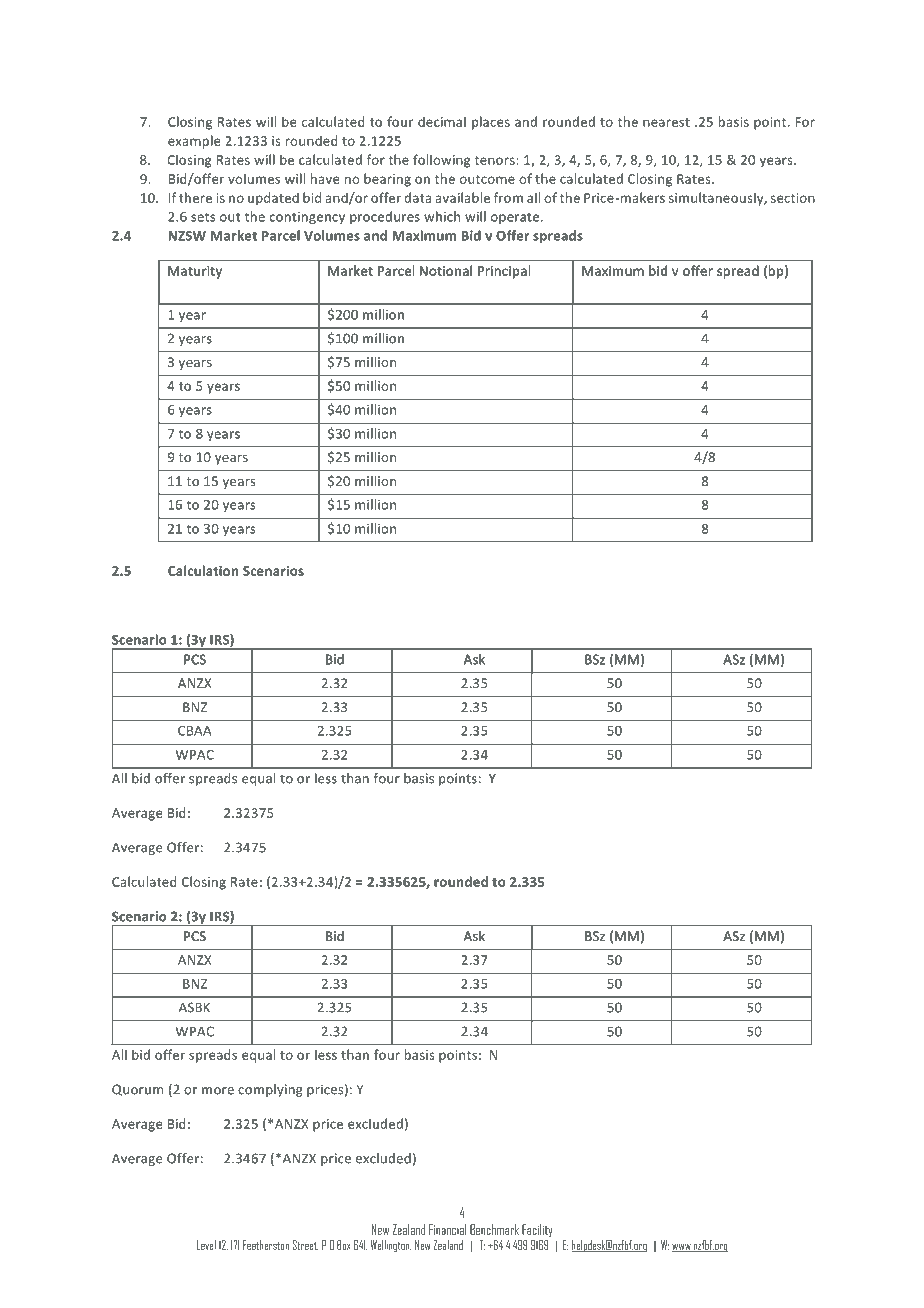  What do you see at coordinates (446, 270) in the screenshot?
I see `Notional` at bounding box center [446, 270].
